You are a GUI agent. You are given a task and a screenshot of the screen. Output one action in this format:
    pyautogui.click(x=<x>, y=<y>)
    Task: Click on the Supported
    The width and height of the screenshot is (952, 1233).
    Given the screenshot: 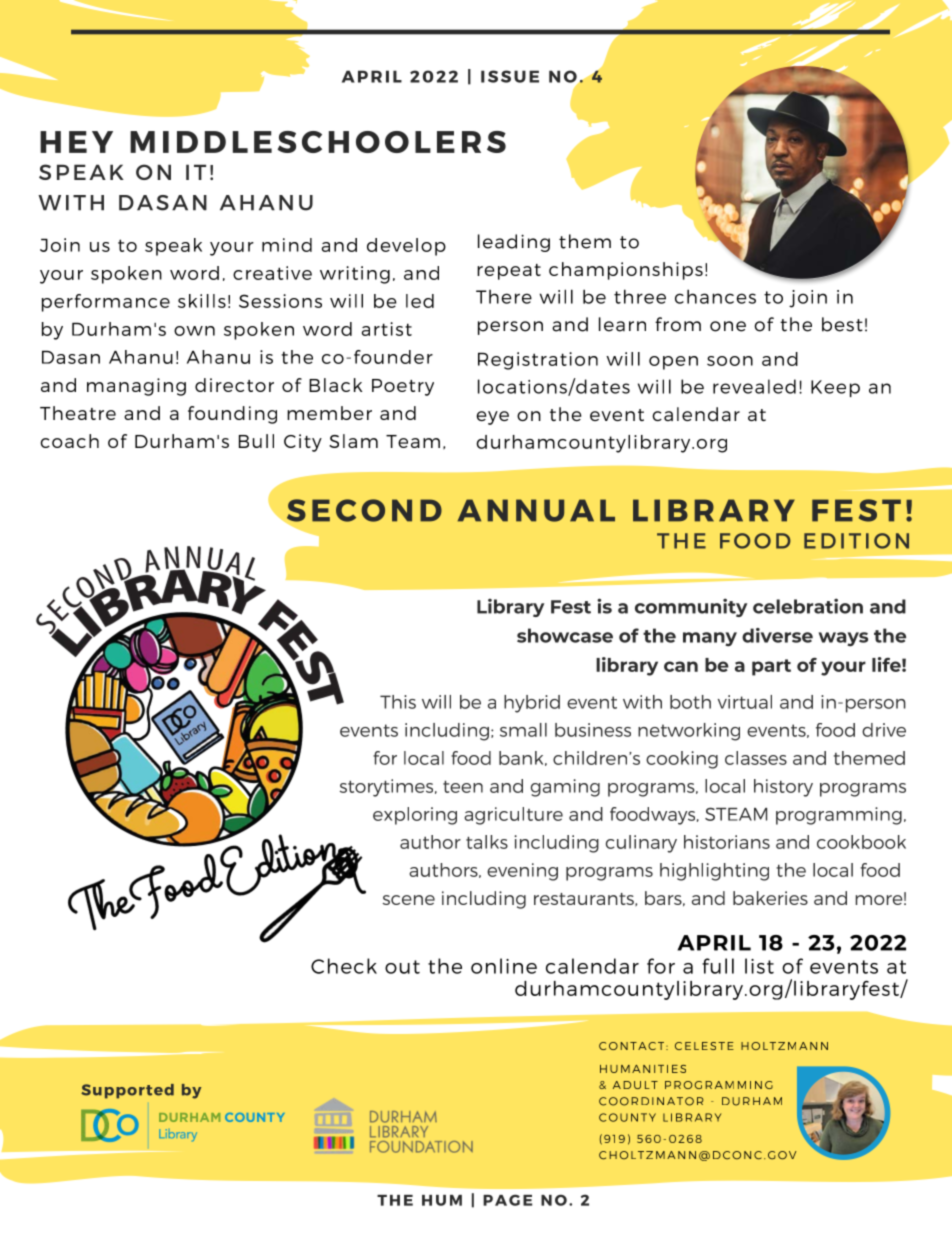 What is the action you would take?
    pyautogui.click(x=127, y=1091)
